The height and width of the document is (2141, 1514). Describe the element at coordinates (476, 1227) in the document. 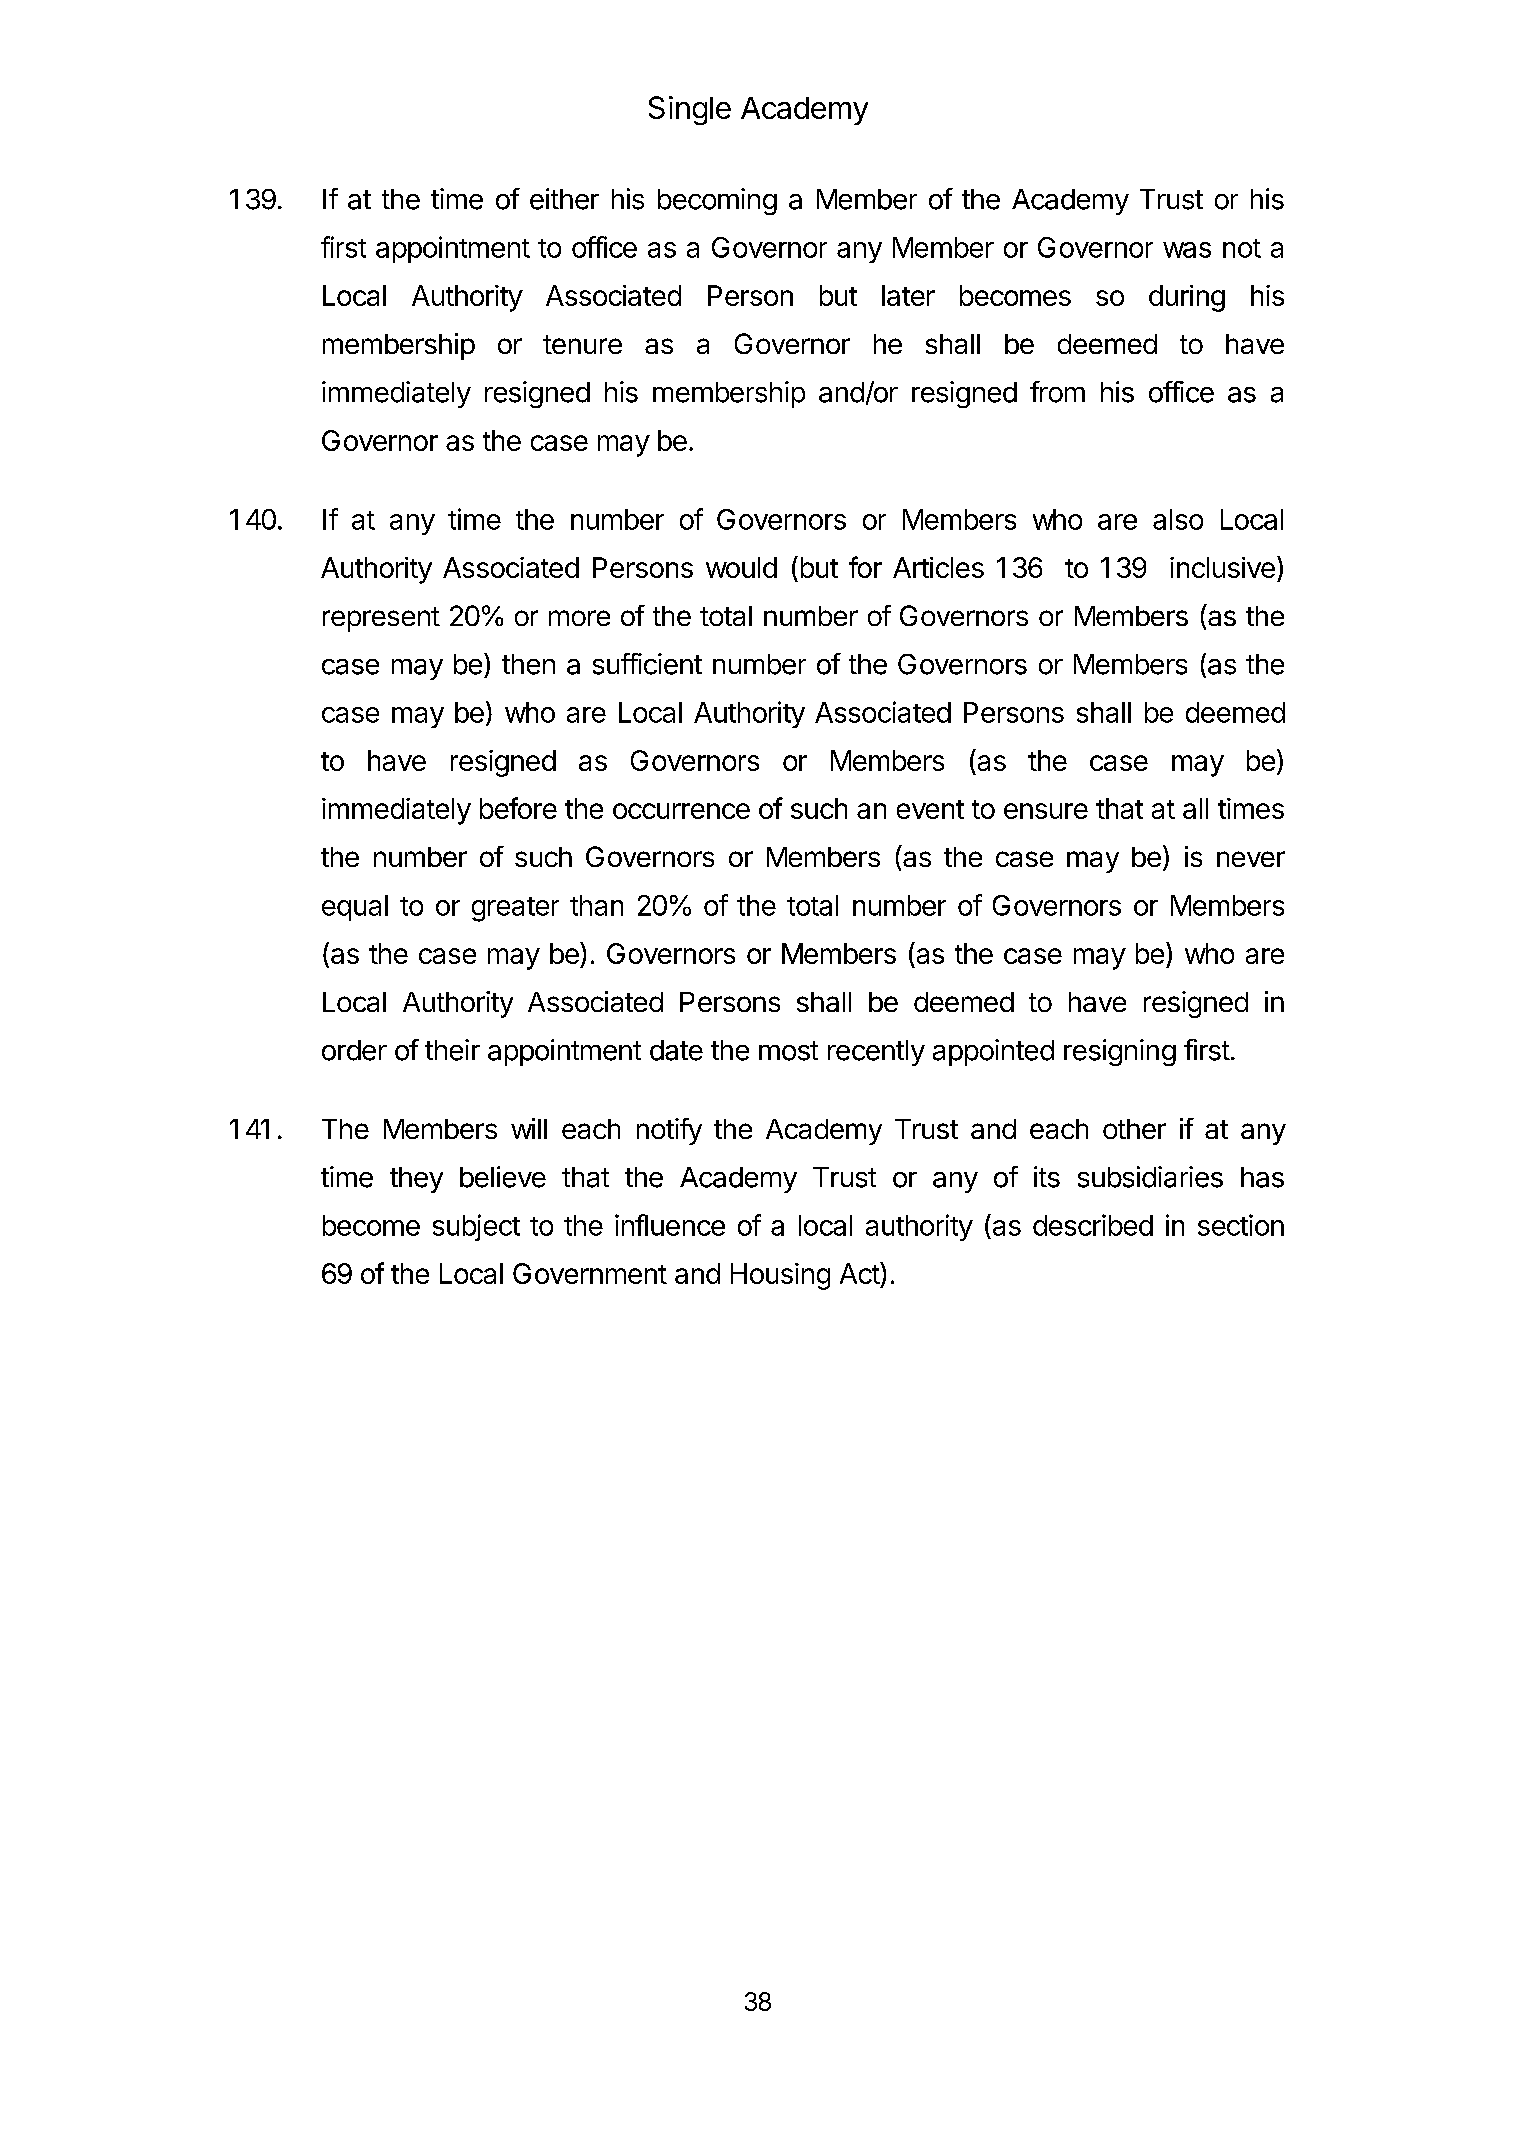

I see `subject` at that location.
